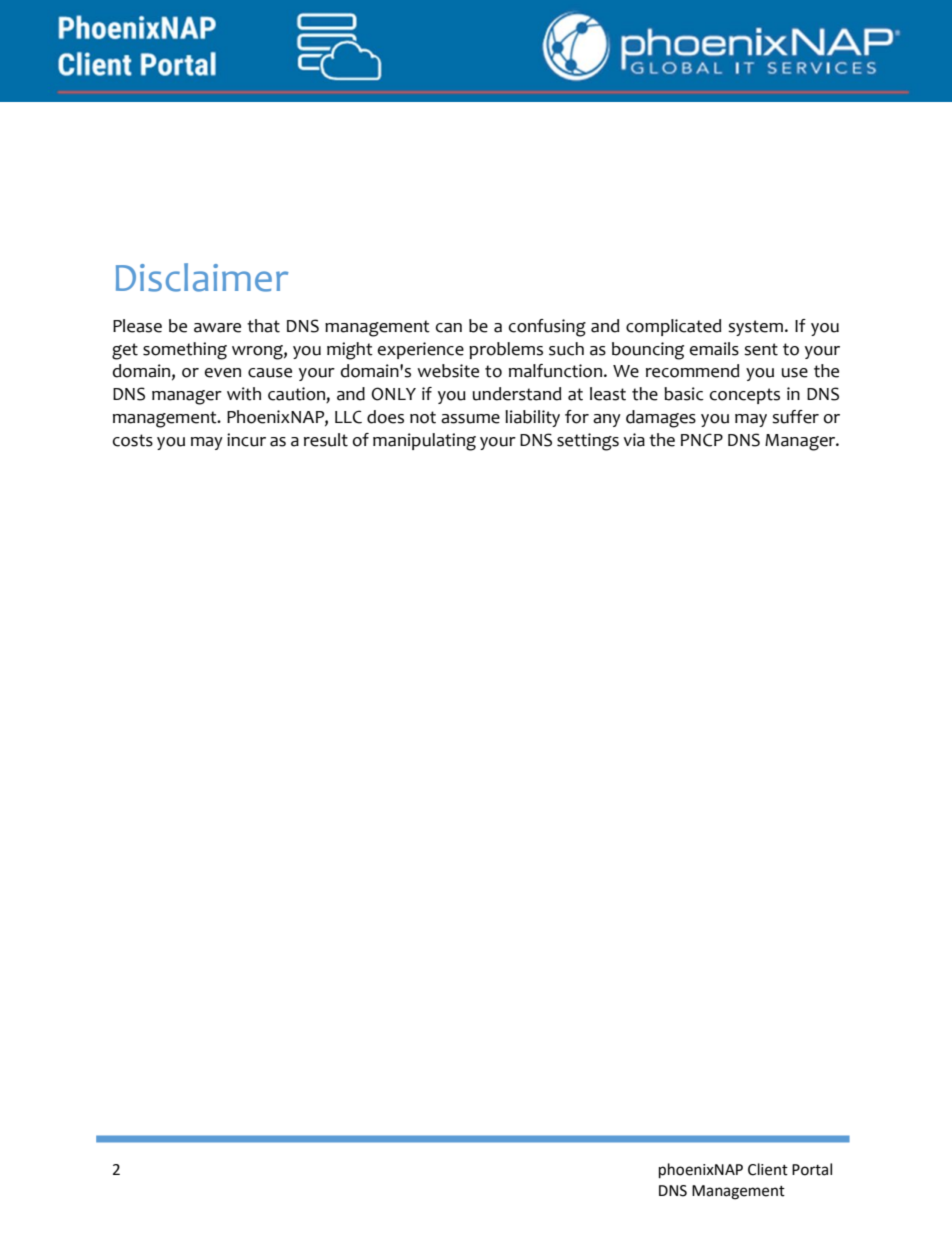  What do you see at coordinates (768, 1169) in the document?
I see `Client` at bounding box center [768, 1169].
